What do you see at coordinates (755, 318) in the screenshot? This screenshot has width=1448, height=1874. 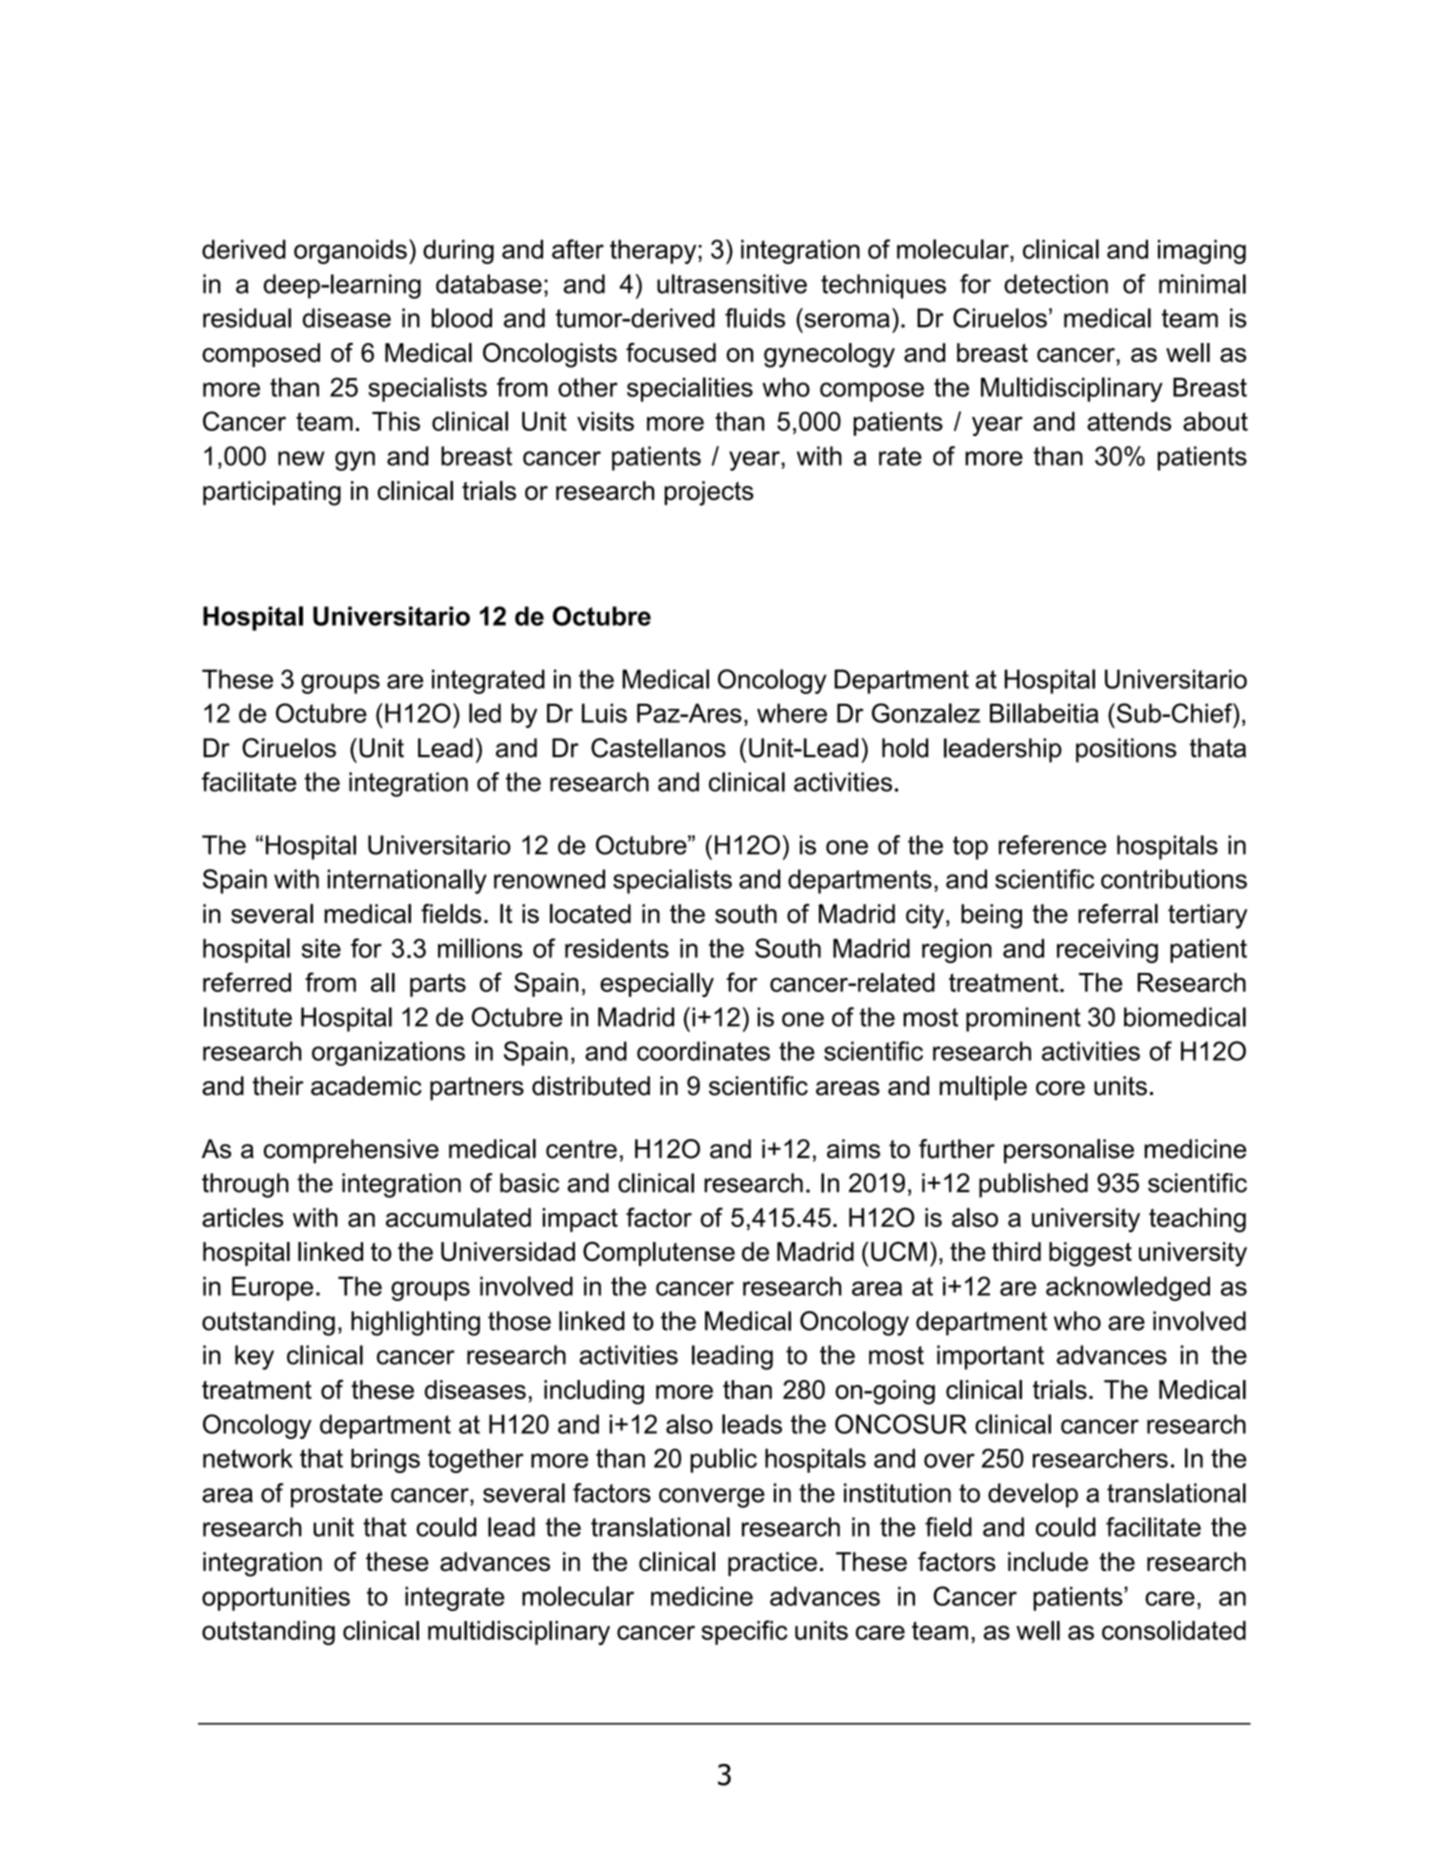 I see `fluids` at bounding box center [755, 318].
